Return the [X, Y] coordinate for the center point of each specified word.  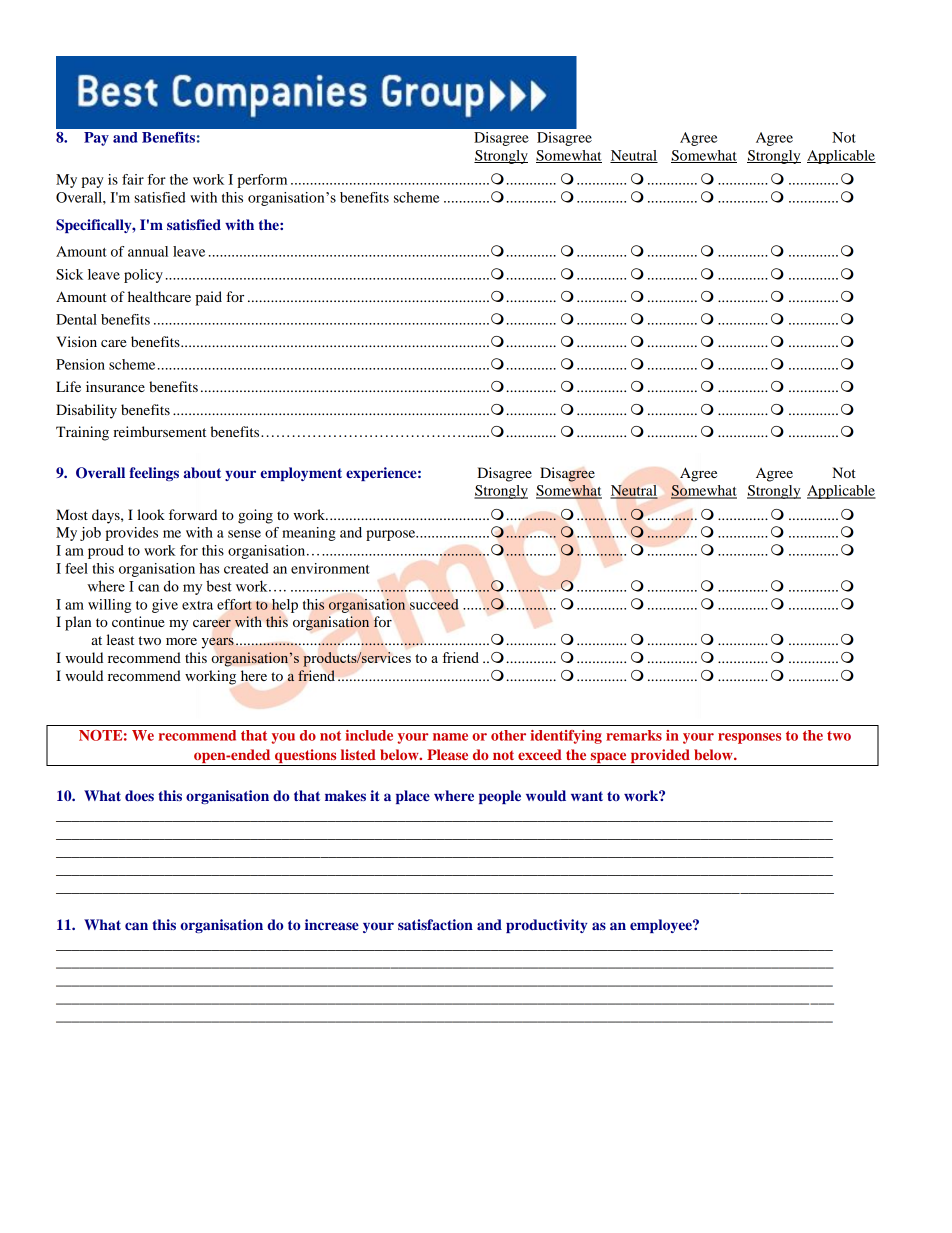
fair [133, 179]
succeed [434, 604]
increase [332, 924]
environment [330, 568]
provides [131, 534]
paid [208, 298]
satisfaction [435, 924]
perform [262, 181]
